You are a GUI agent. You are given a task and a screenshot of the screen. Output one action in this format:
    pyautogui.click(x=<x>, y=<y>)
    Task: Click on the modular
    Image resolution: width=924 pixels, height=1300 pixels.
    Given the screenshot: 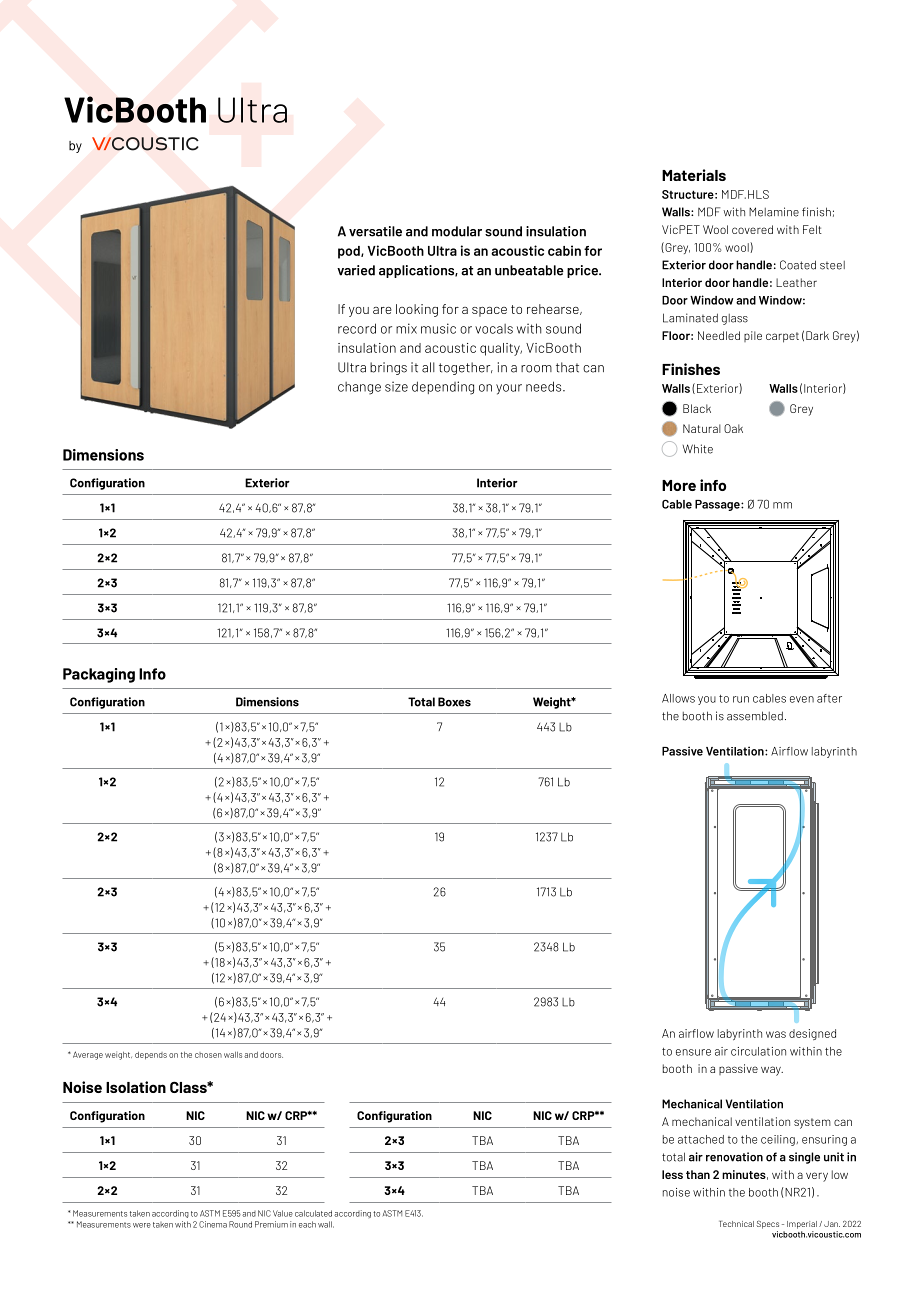 What is the action you would take?
    pyautogui.click(x=457, y=231)
